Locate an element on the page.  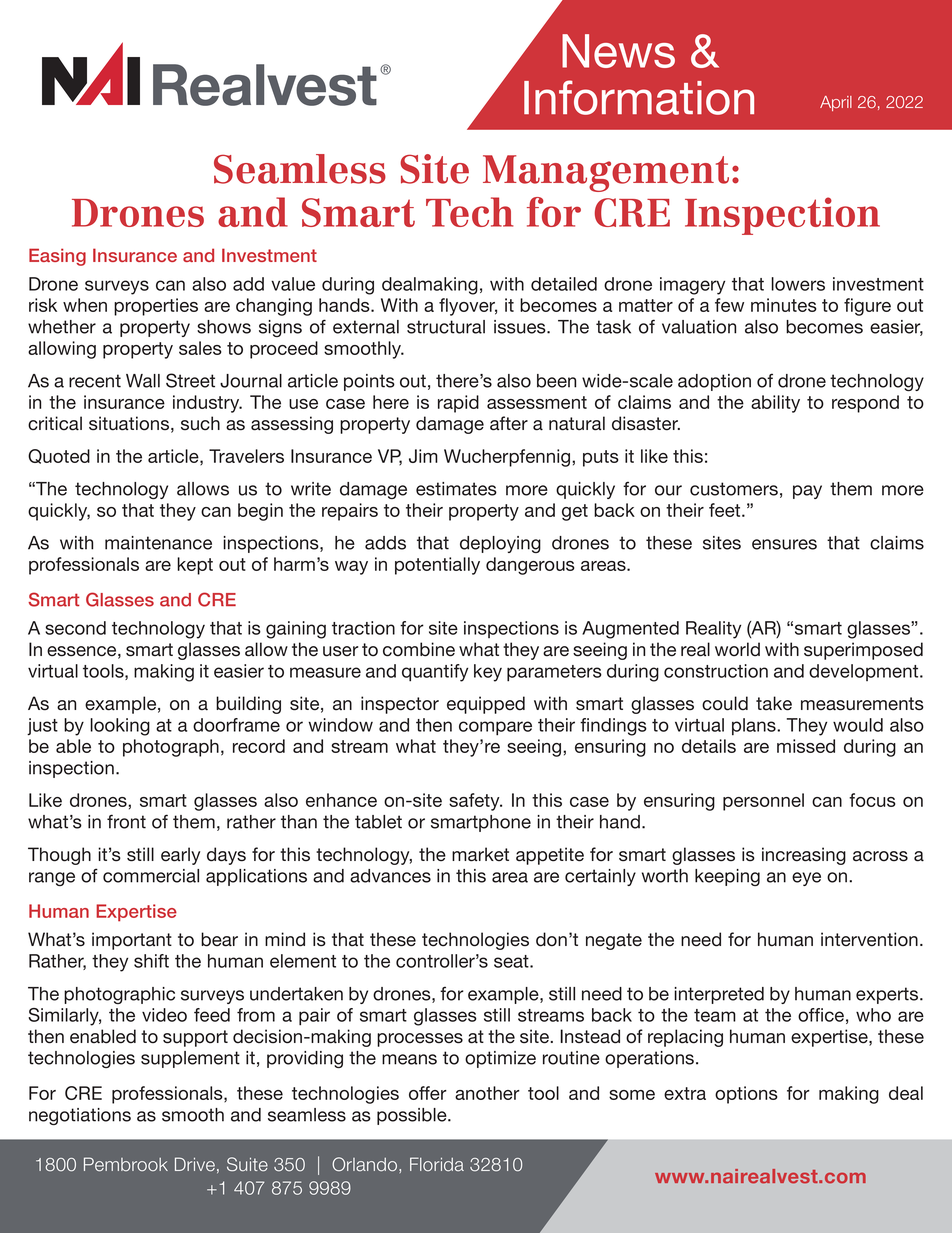
negotiations is located at coordinates (80, 1116).
